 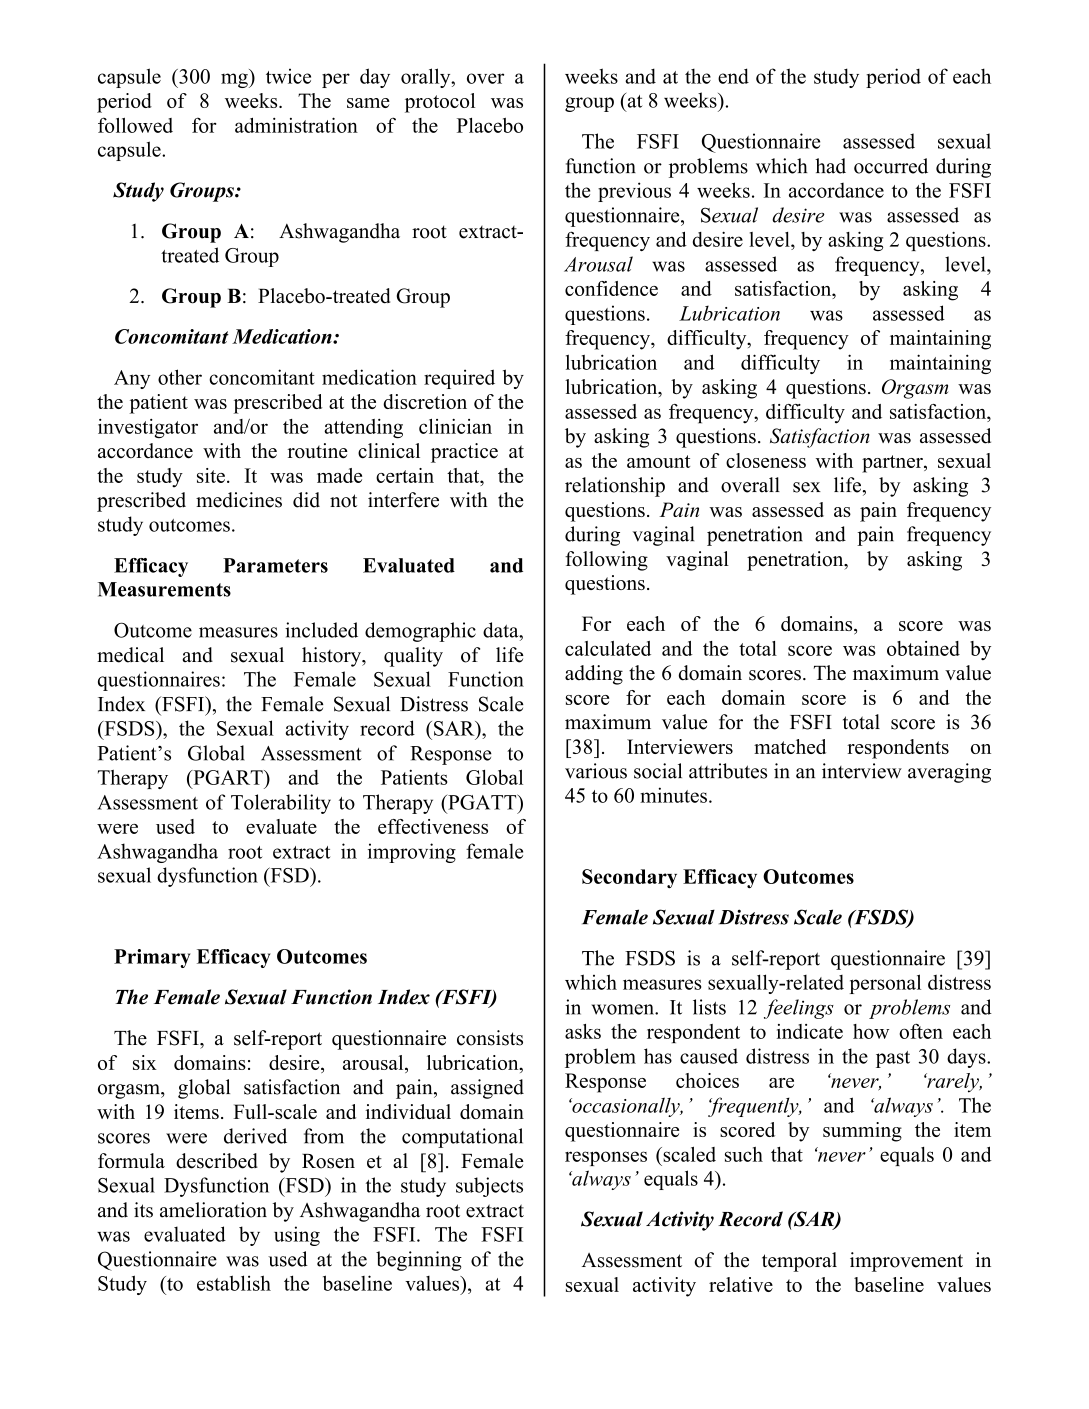 What do you see at coordinates (440, 103) in the document?
I see `protocol` at bounding box center [440, 103].
